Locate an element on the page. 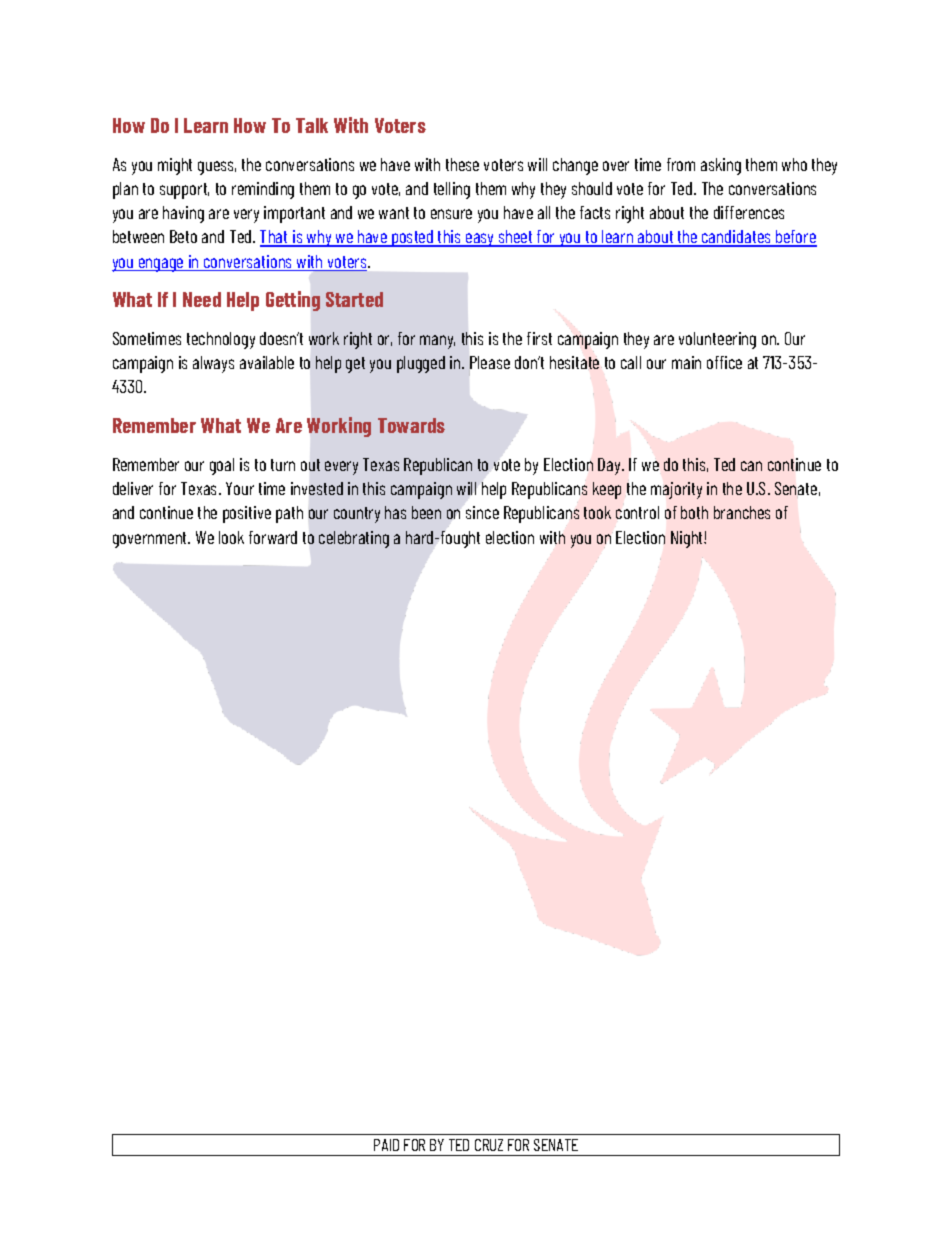 This document has height=1233, width=952. these is located at coordinates (462, 164).
